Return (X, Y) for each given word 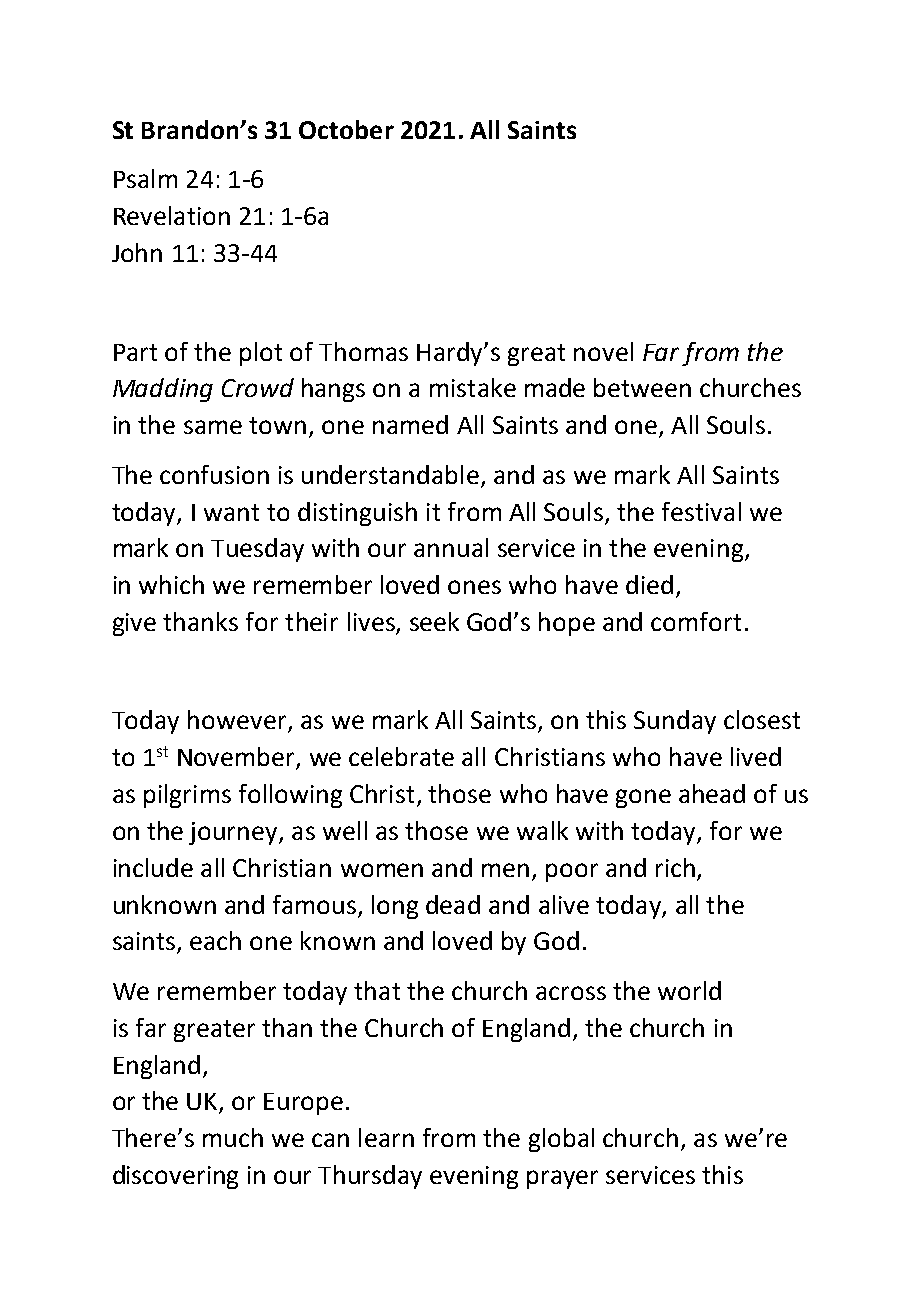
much (233, 1137)
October (346, 129)
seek (434, 621)
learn (386, 1137)
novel (603, 351)
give (134, 624)
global (561, 1140)
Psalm (145, 178)
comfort (696, 621)
